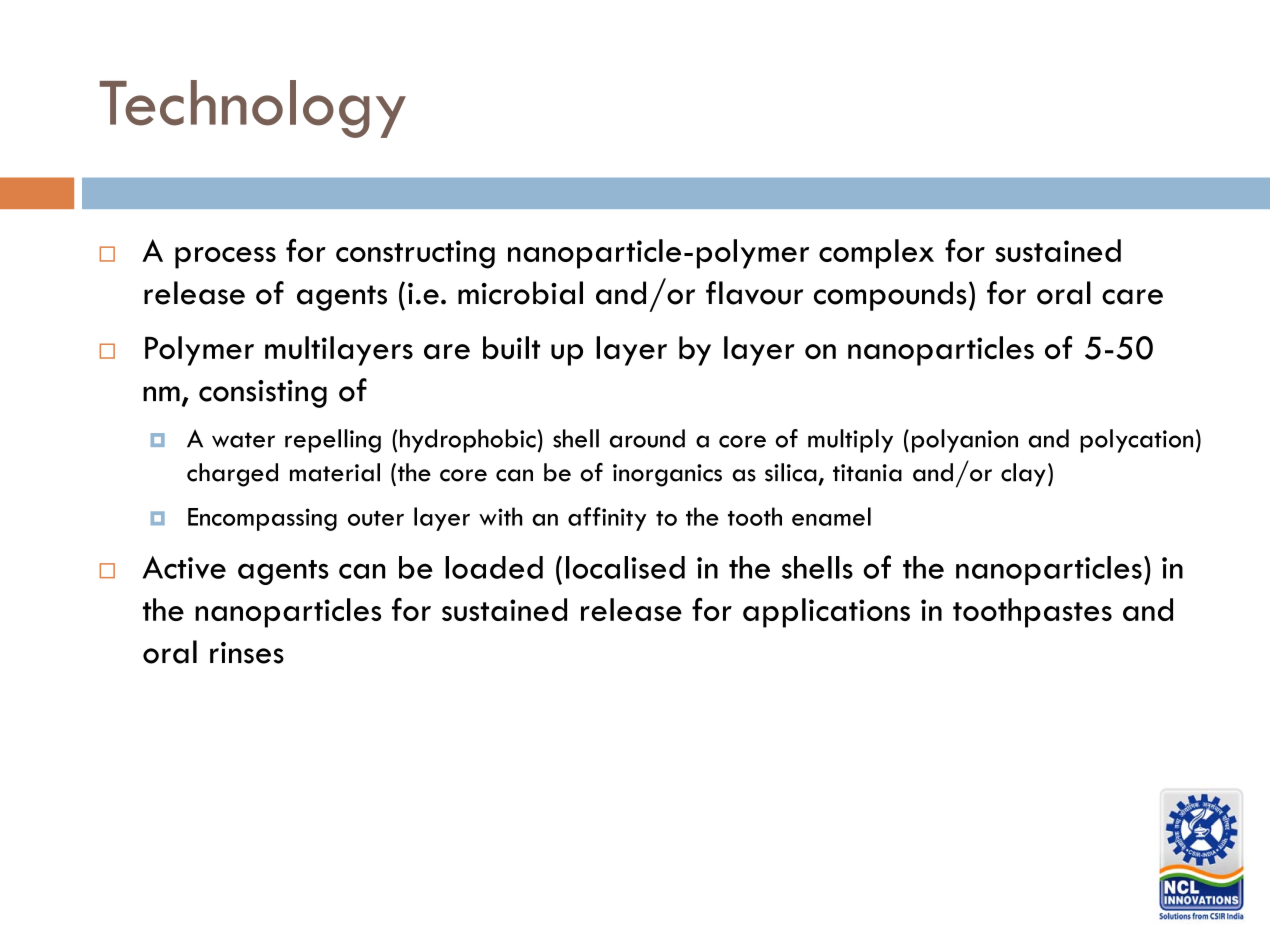  I want to click on rinses, so click(247, 653).
